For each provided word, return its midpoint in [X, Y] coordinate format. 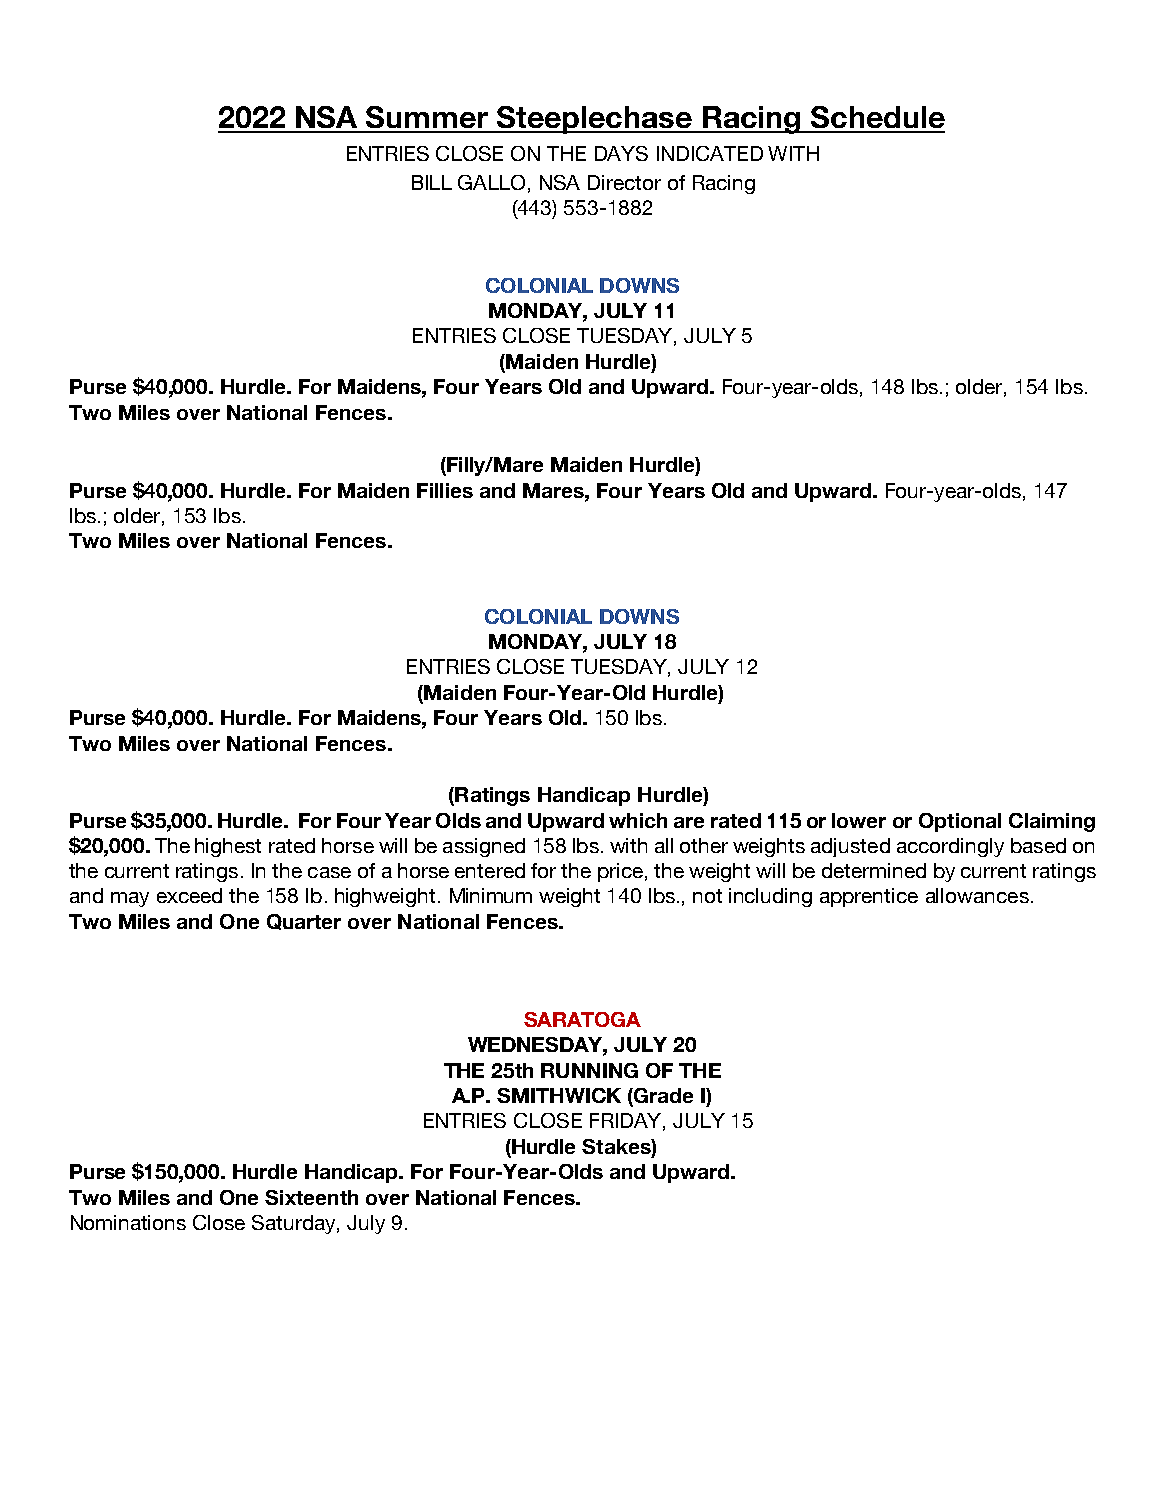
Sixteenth [311, 1197]
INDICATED [710, 153]
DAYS [621, 153]
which [638, 820]
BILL [432, 182]
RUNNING [589, 1070]
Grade [662, 1097]
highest [228, 847]
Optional [960, 822]
